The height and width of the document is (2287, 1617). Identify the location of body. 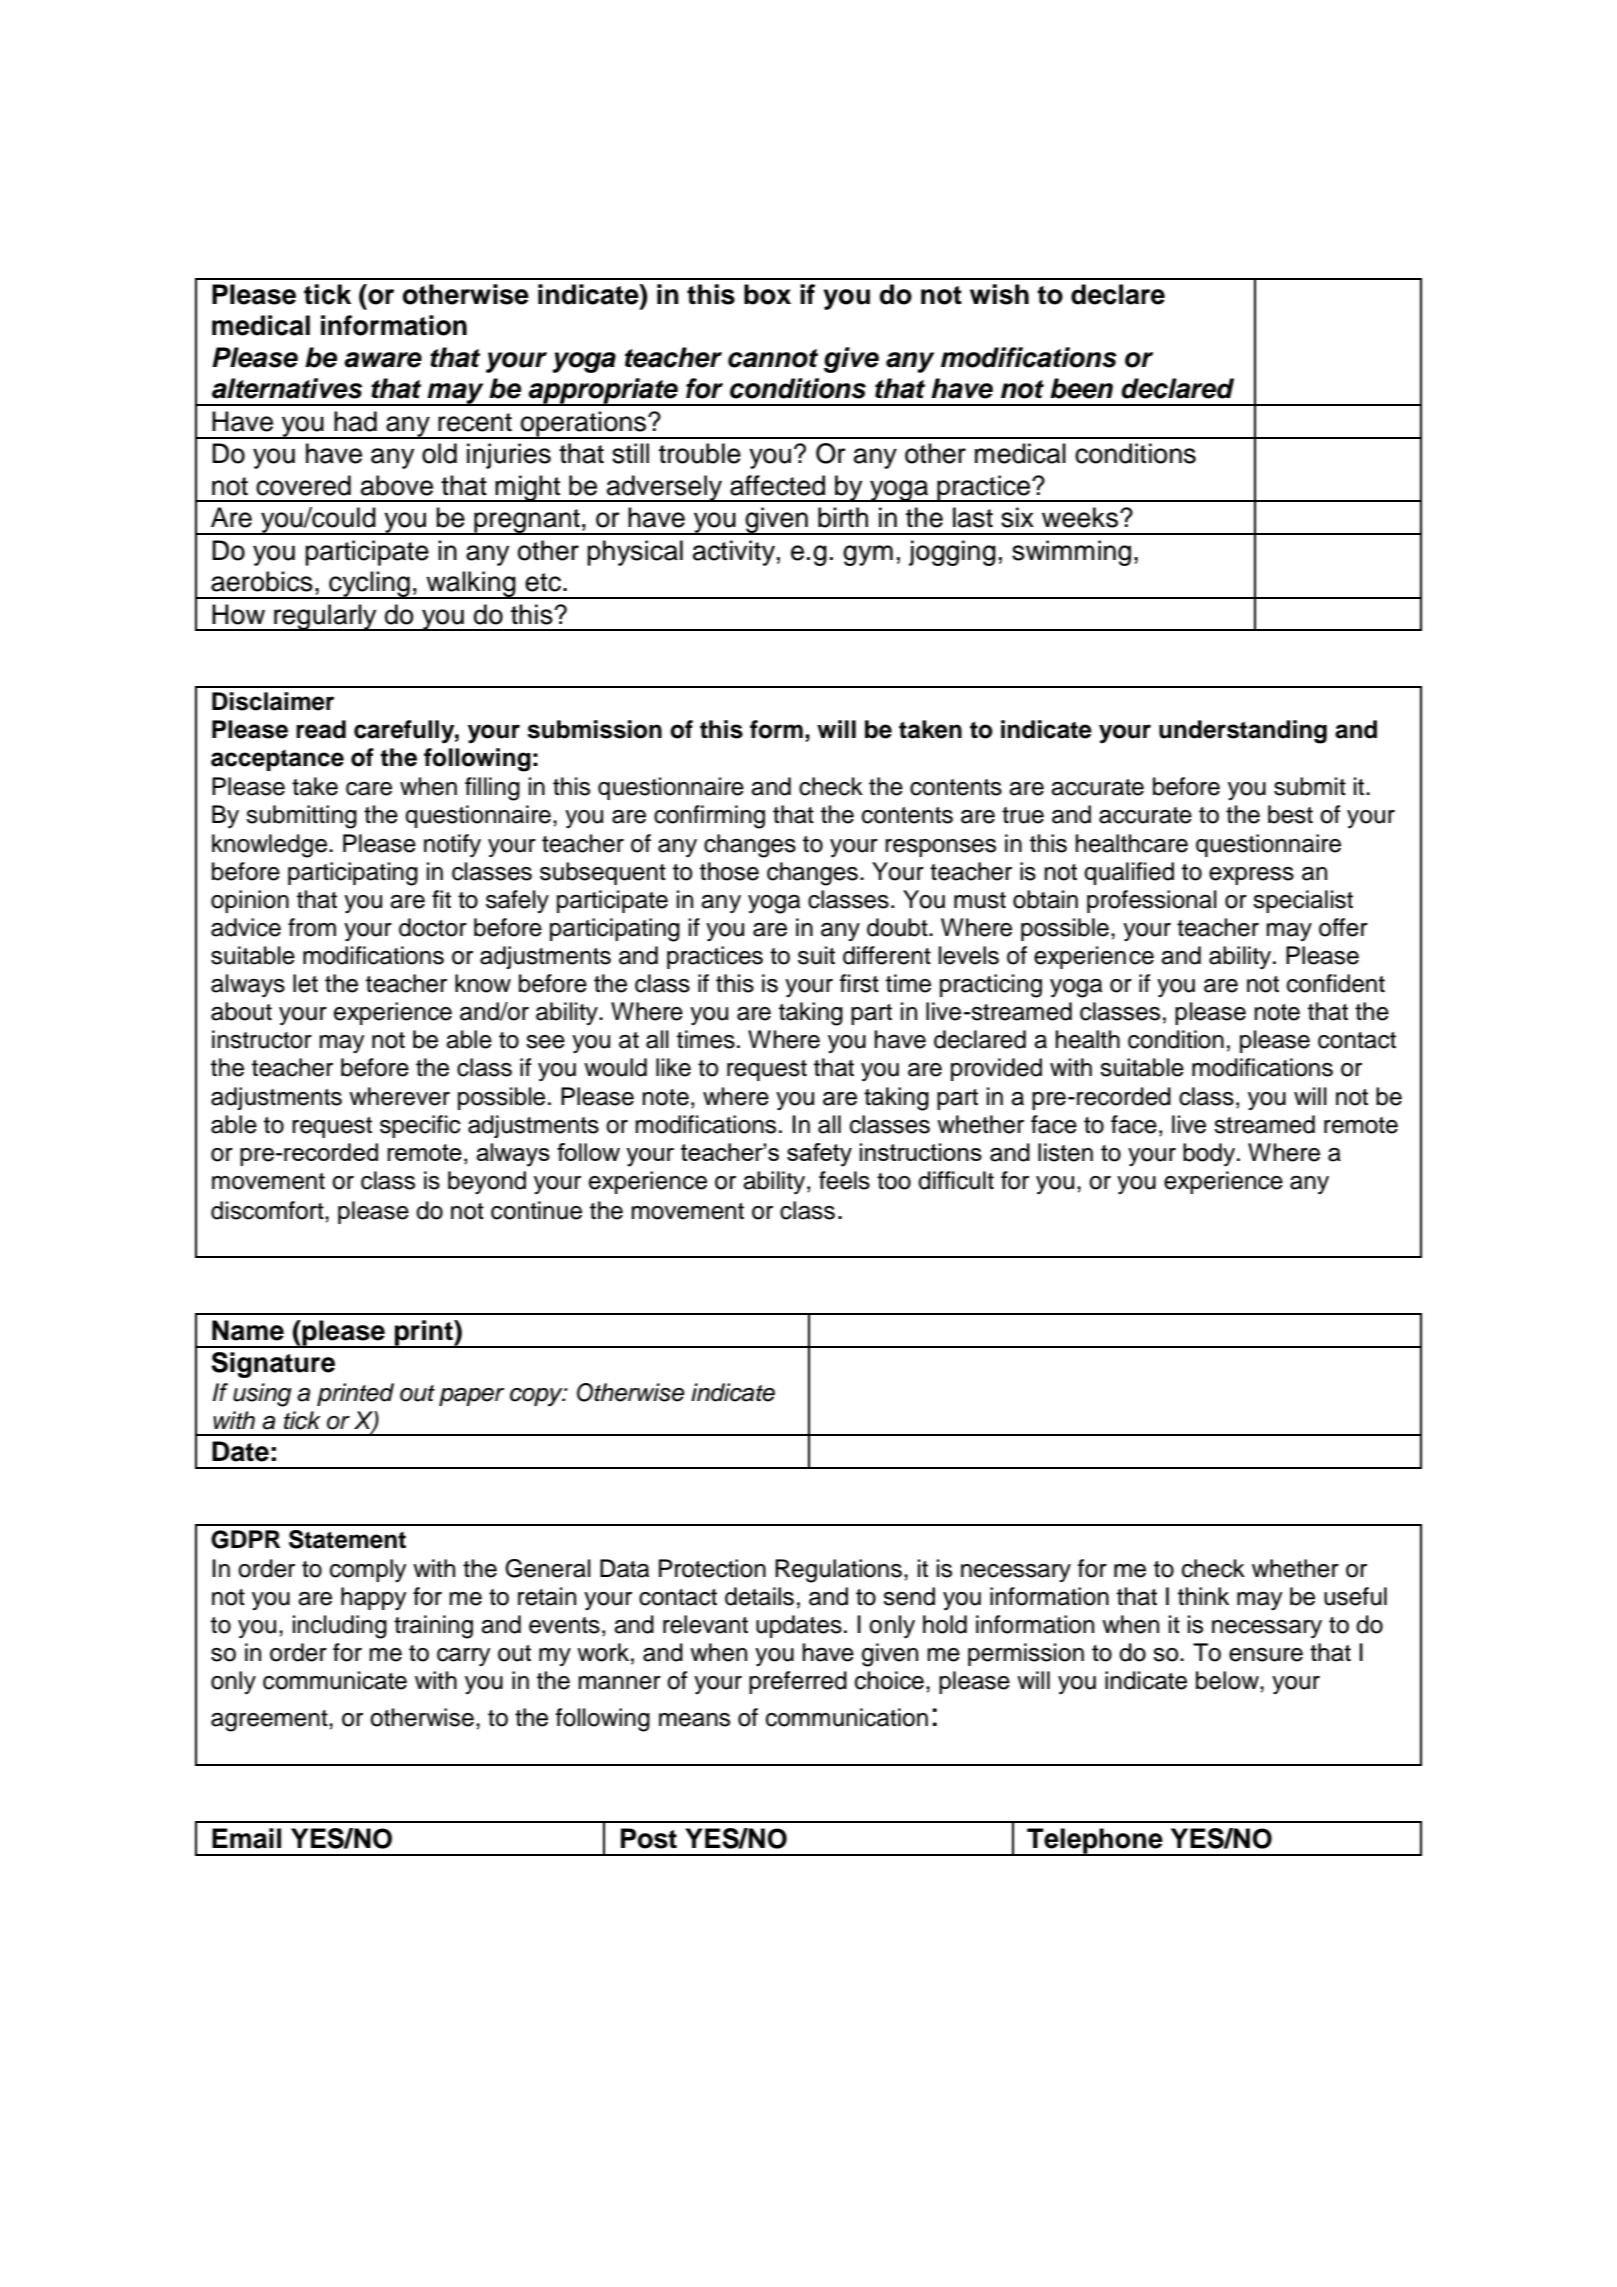
(1210, 1155).
